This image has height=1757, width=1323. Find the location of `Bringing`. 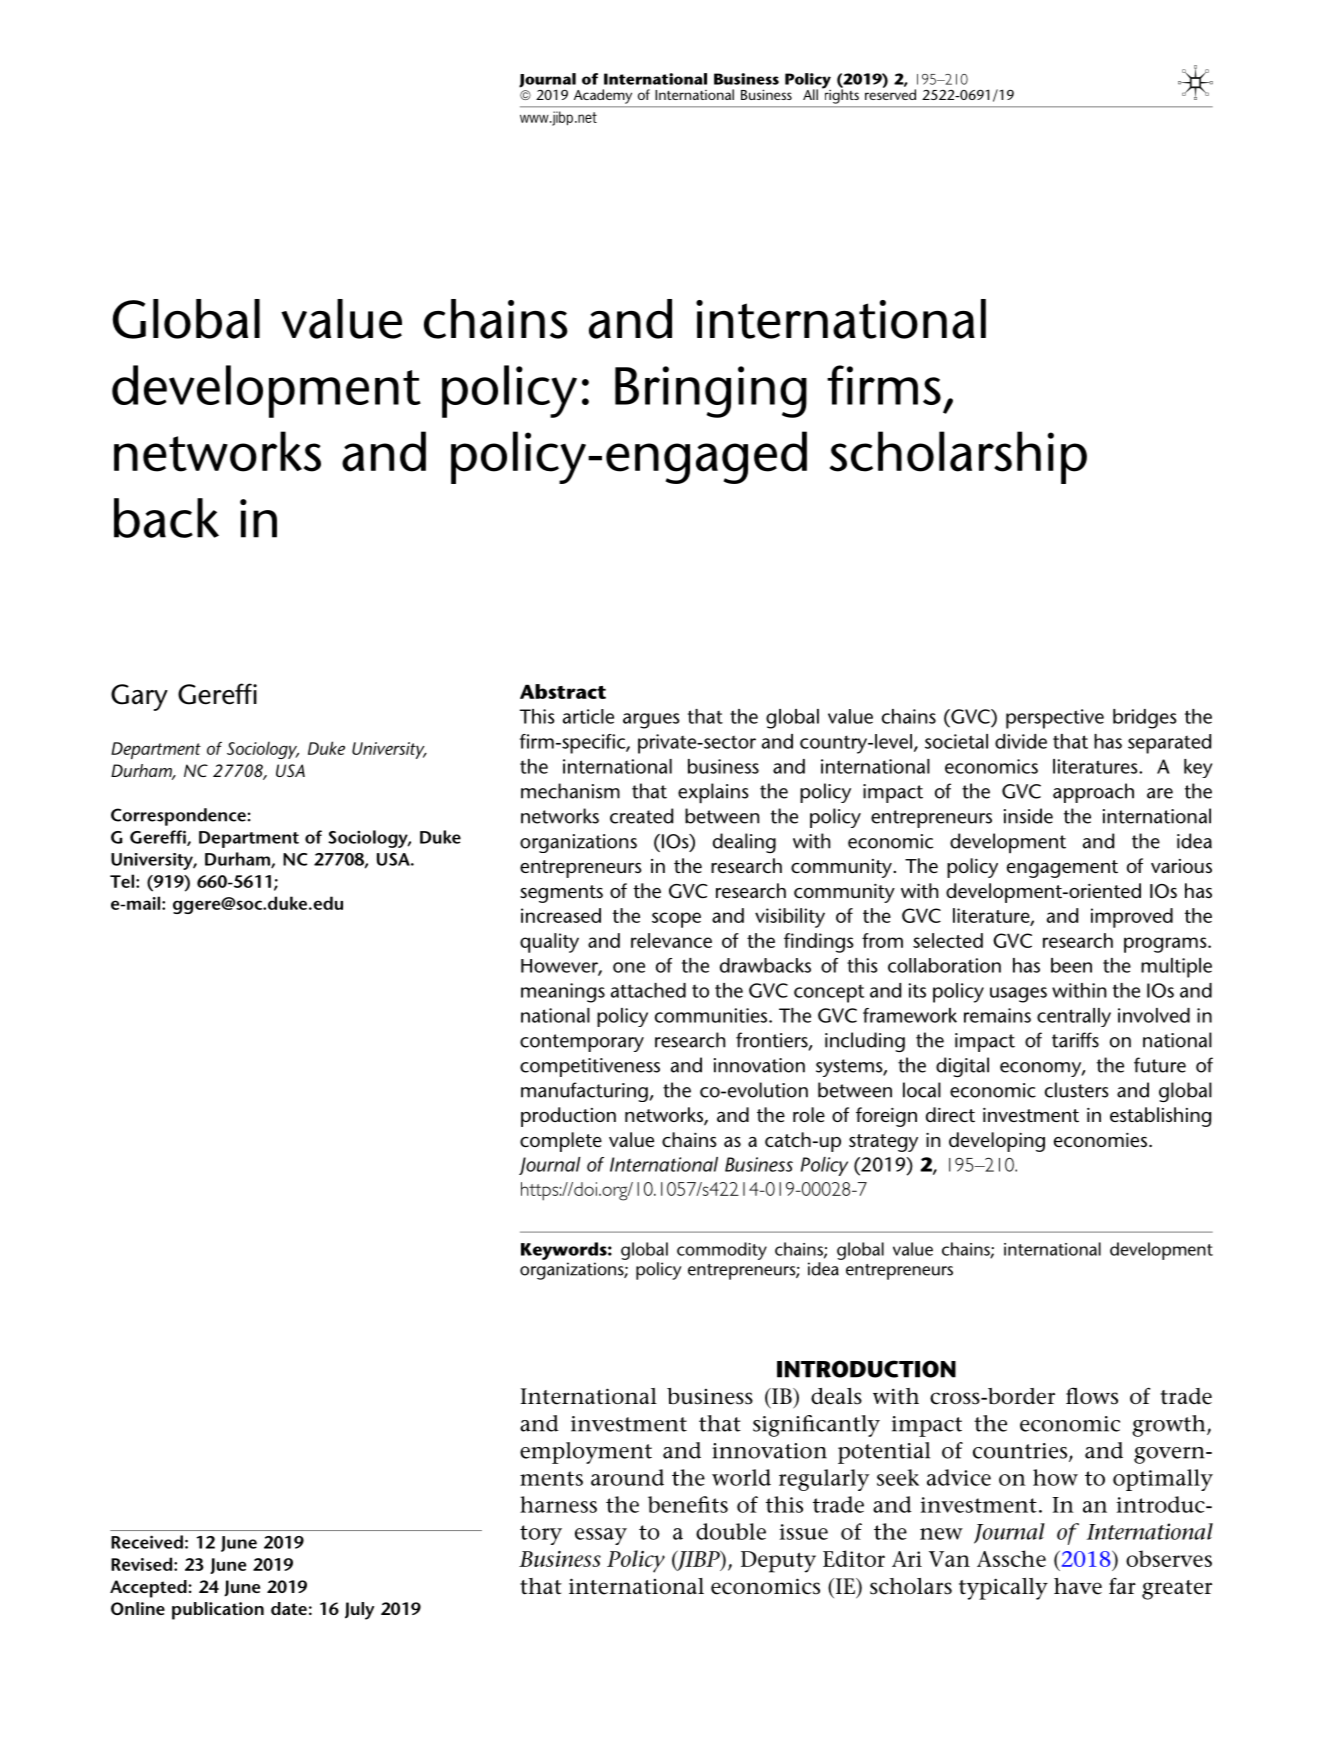

Bringing is located at coordinates (711, 392).
